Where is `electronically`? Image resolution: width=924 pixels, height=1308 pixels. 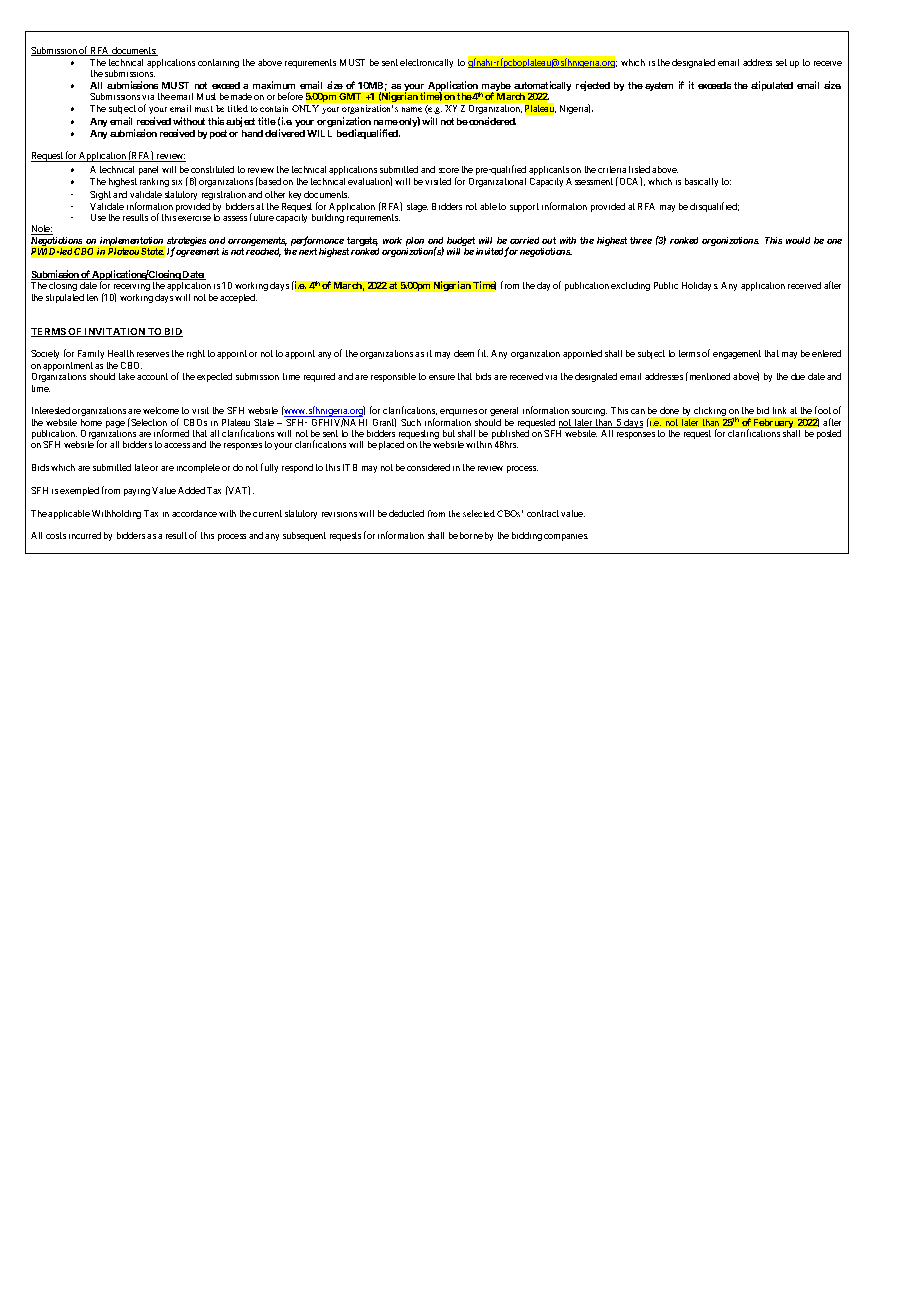 electronically is located at coordinates (426, 63).
